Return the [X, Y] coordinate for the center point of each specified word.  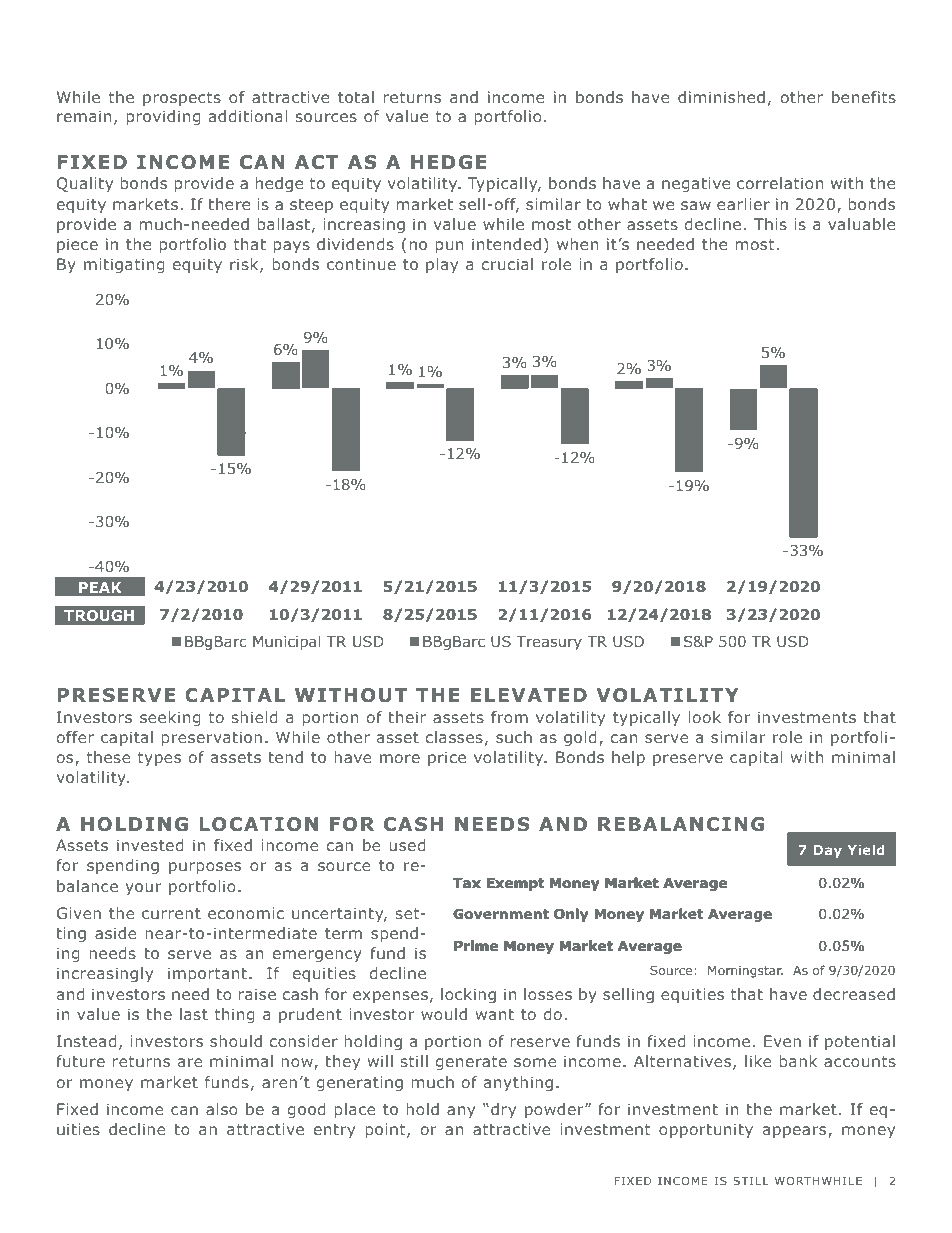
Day [827, 851]
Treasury [549, 643]
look [704, 717]
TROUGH [99, 615]
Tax [467, 883]
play [442, 265]
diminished [721, 97]
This [770, 224]
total [356, 97]
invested [150, 845]
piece [77, 245]
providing [163, 117]
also [222, 1109]
